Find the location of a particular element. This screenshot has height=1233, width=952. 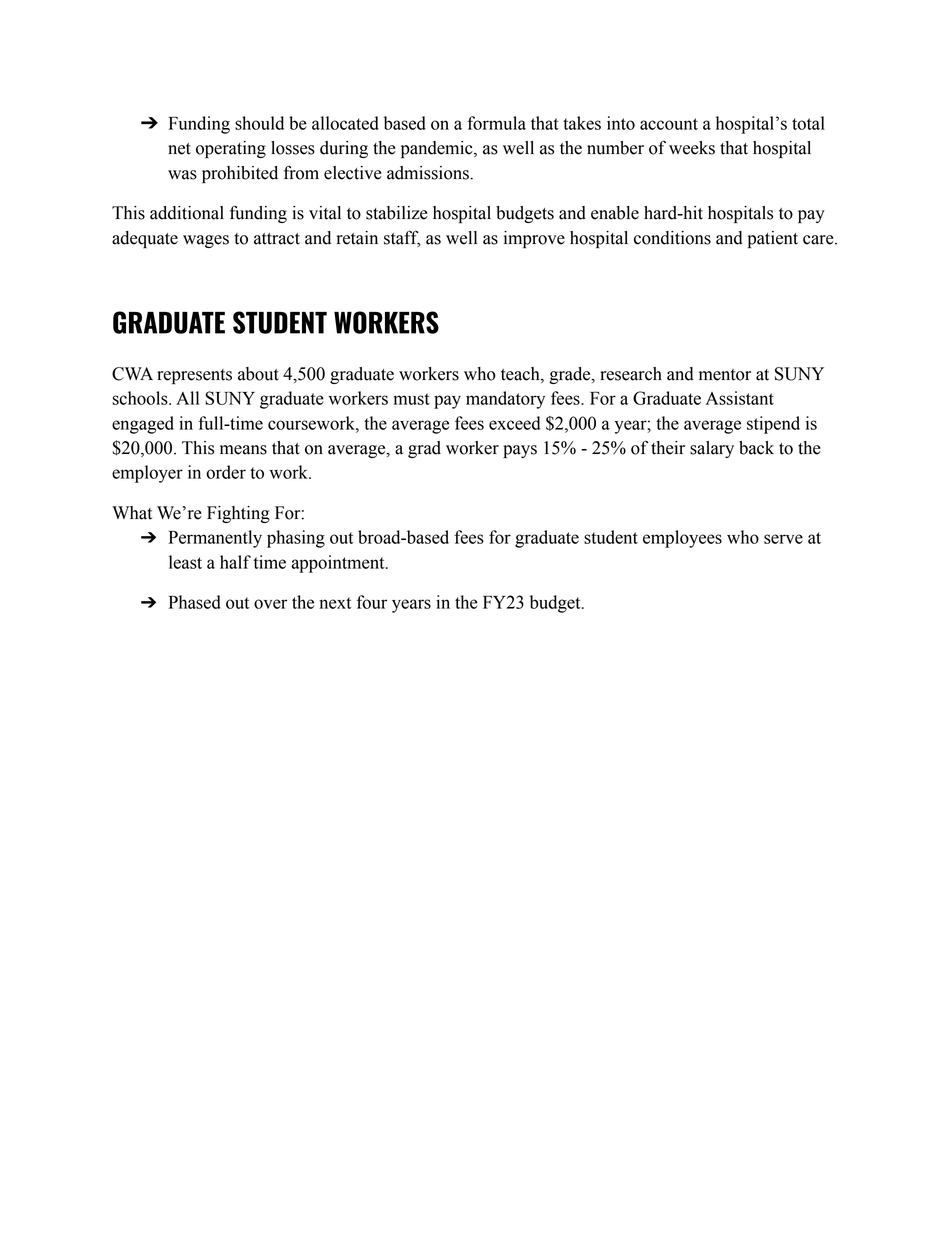

serve is located at coordinates (783, 539).
